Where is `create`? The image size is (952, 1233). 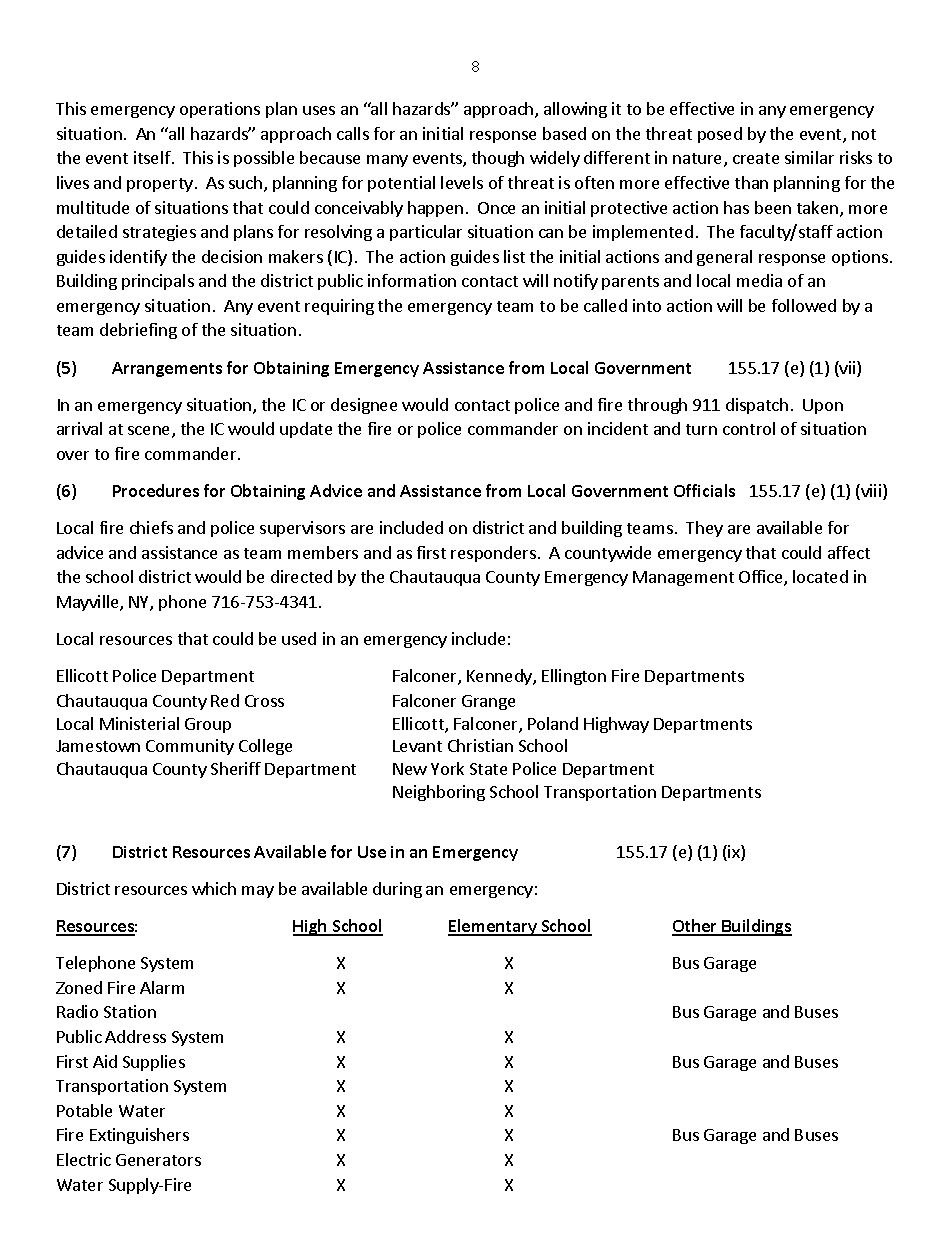
create is located at coordinates (756, 158).
